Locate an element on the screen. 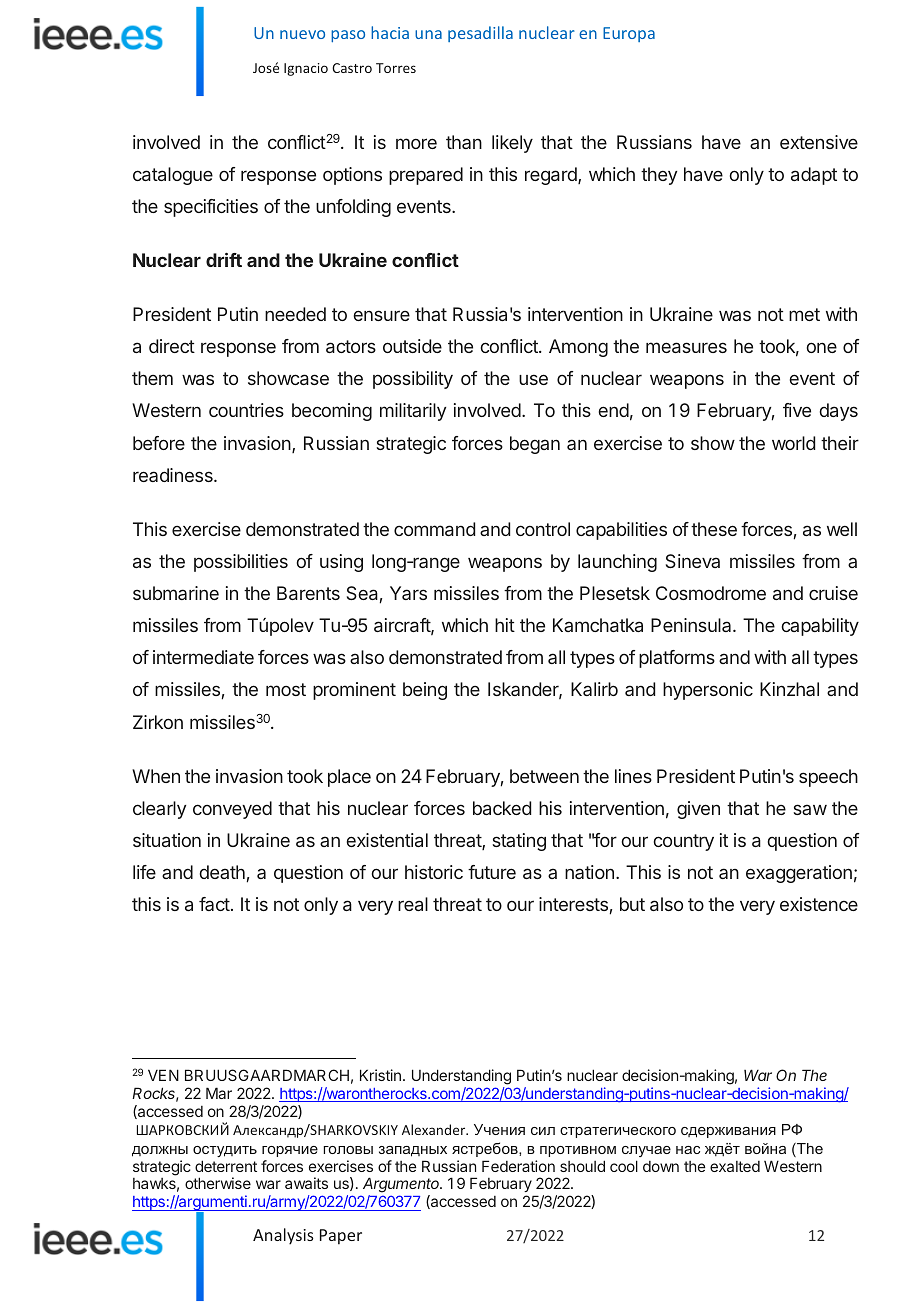  capability is located at coordinates (820, 627).
